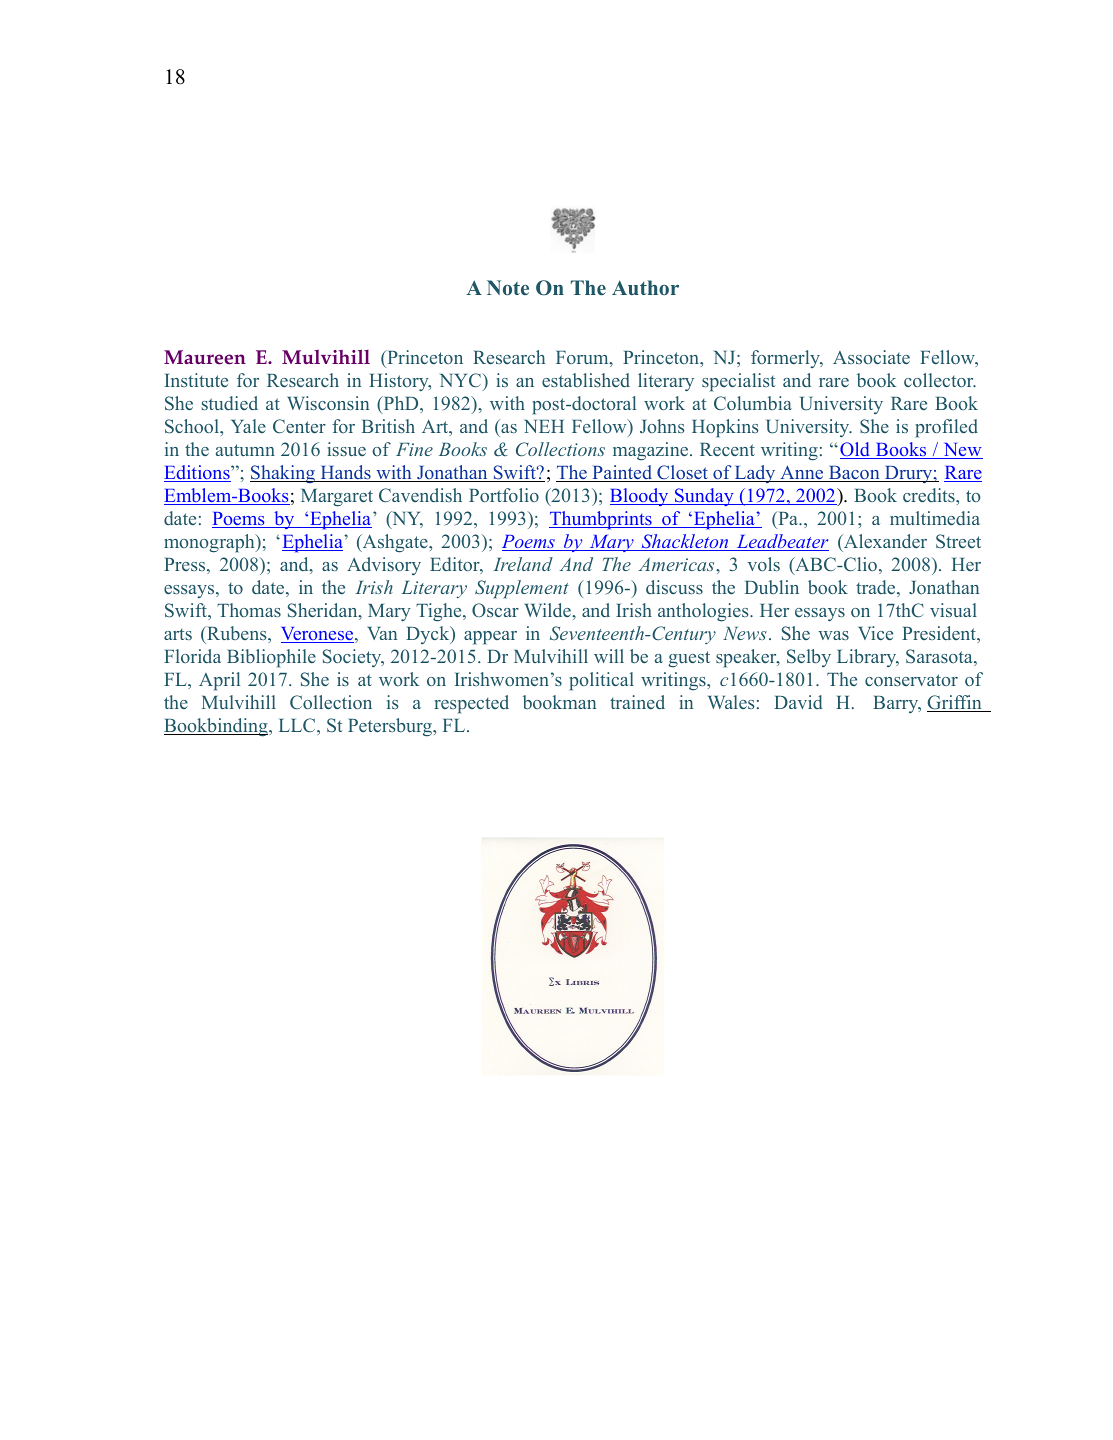 The height and width of the page is (1440, 1113). I want to click on Shaking, so click(284, 474).
